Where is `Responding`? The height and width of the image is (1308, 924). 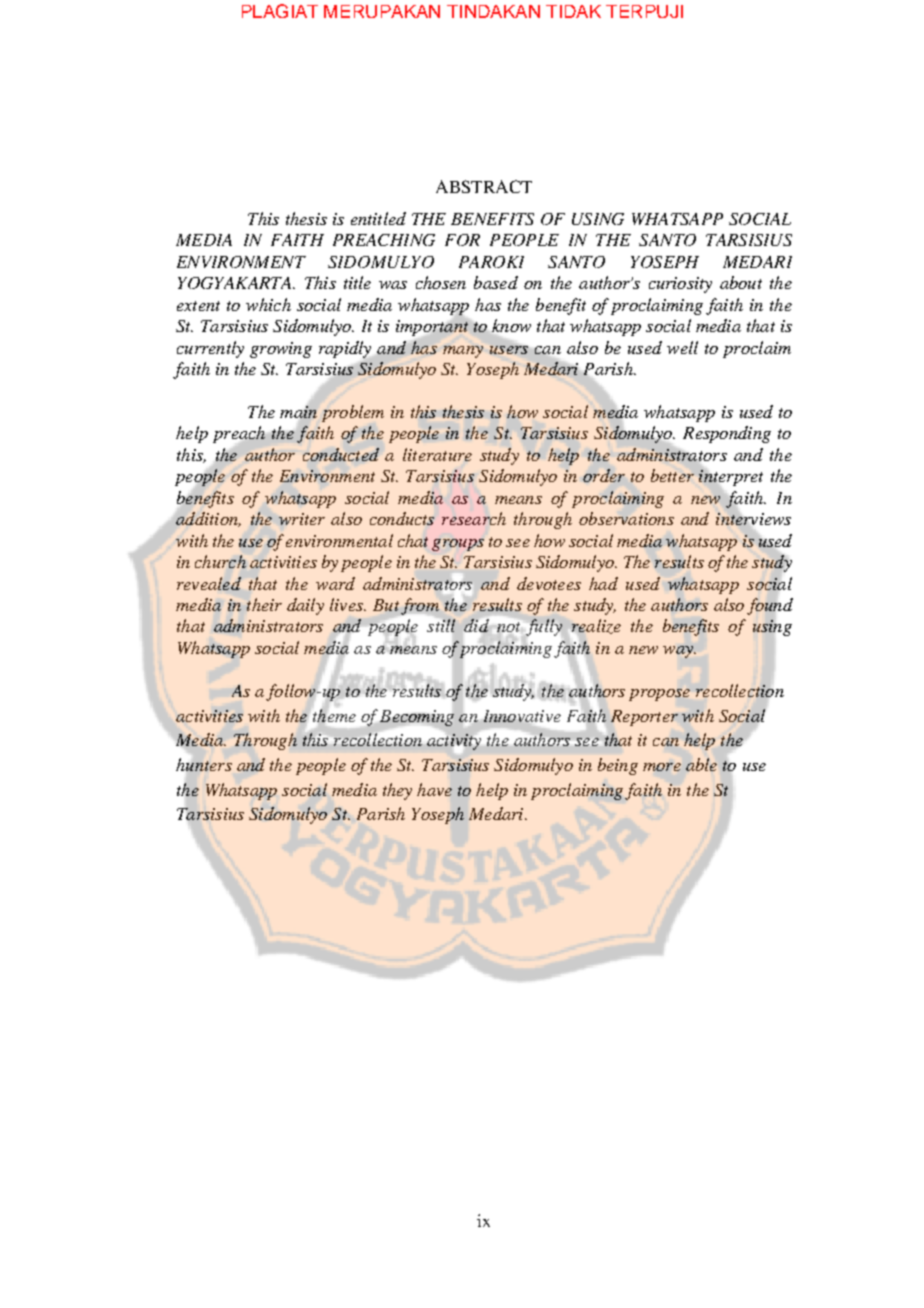 Responding is located at coordinates (727, 434).
